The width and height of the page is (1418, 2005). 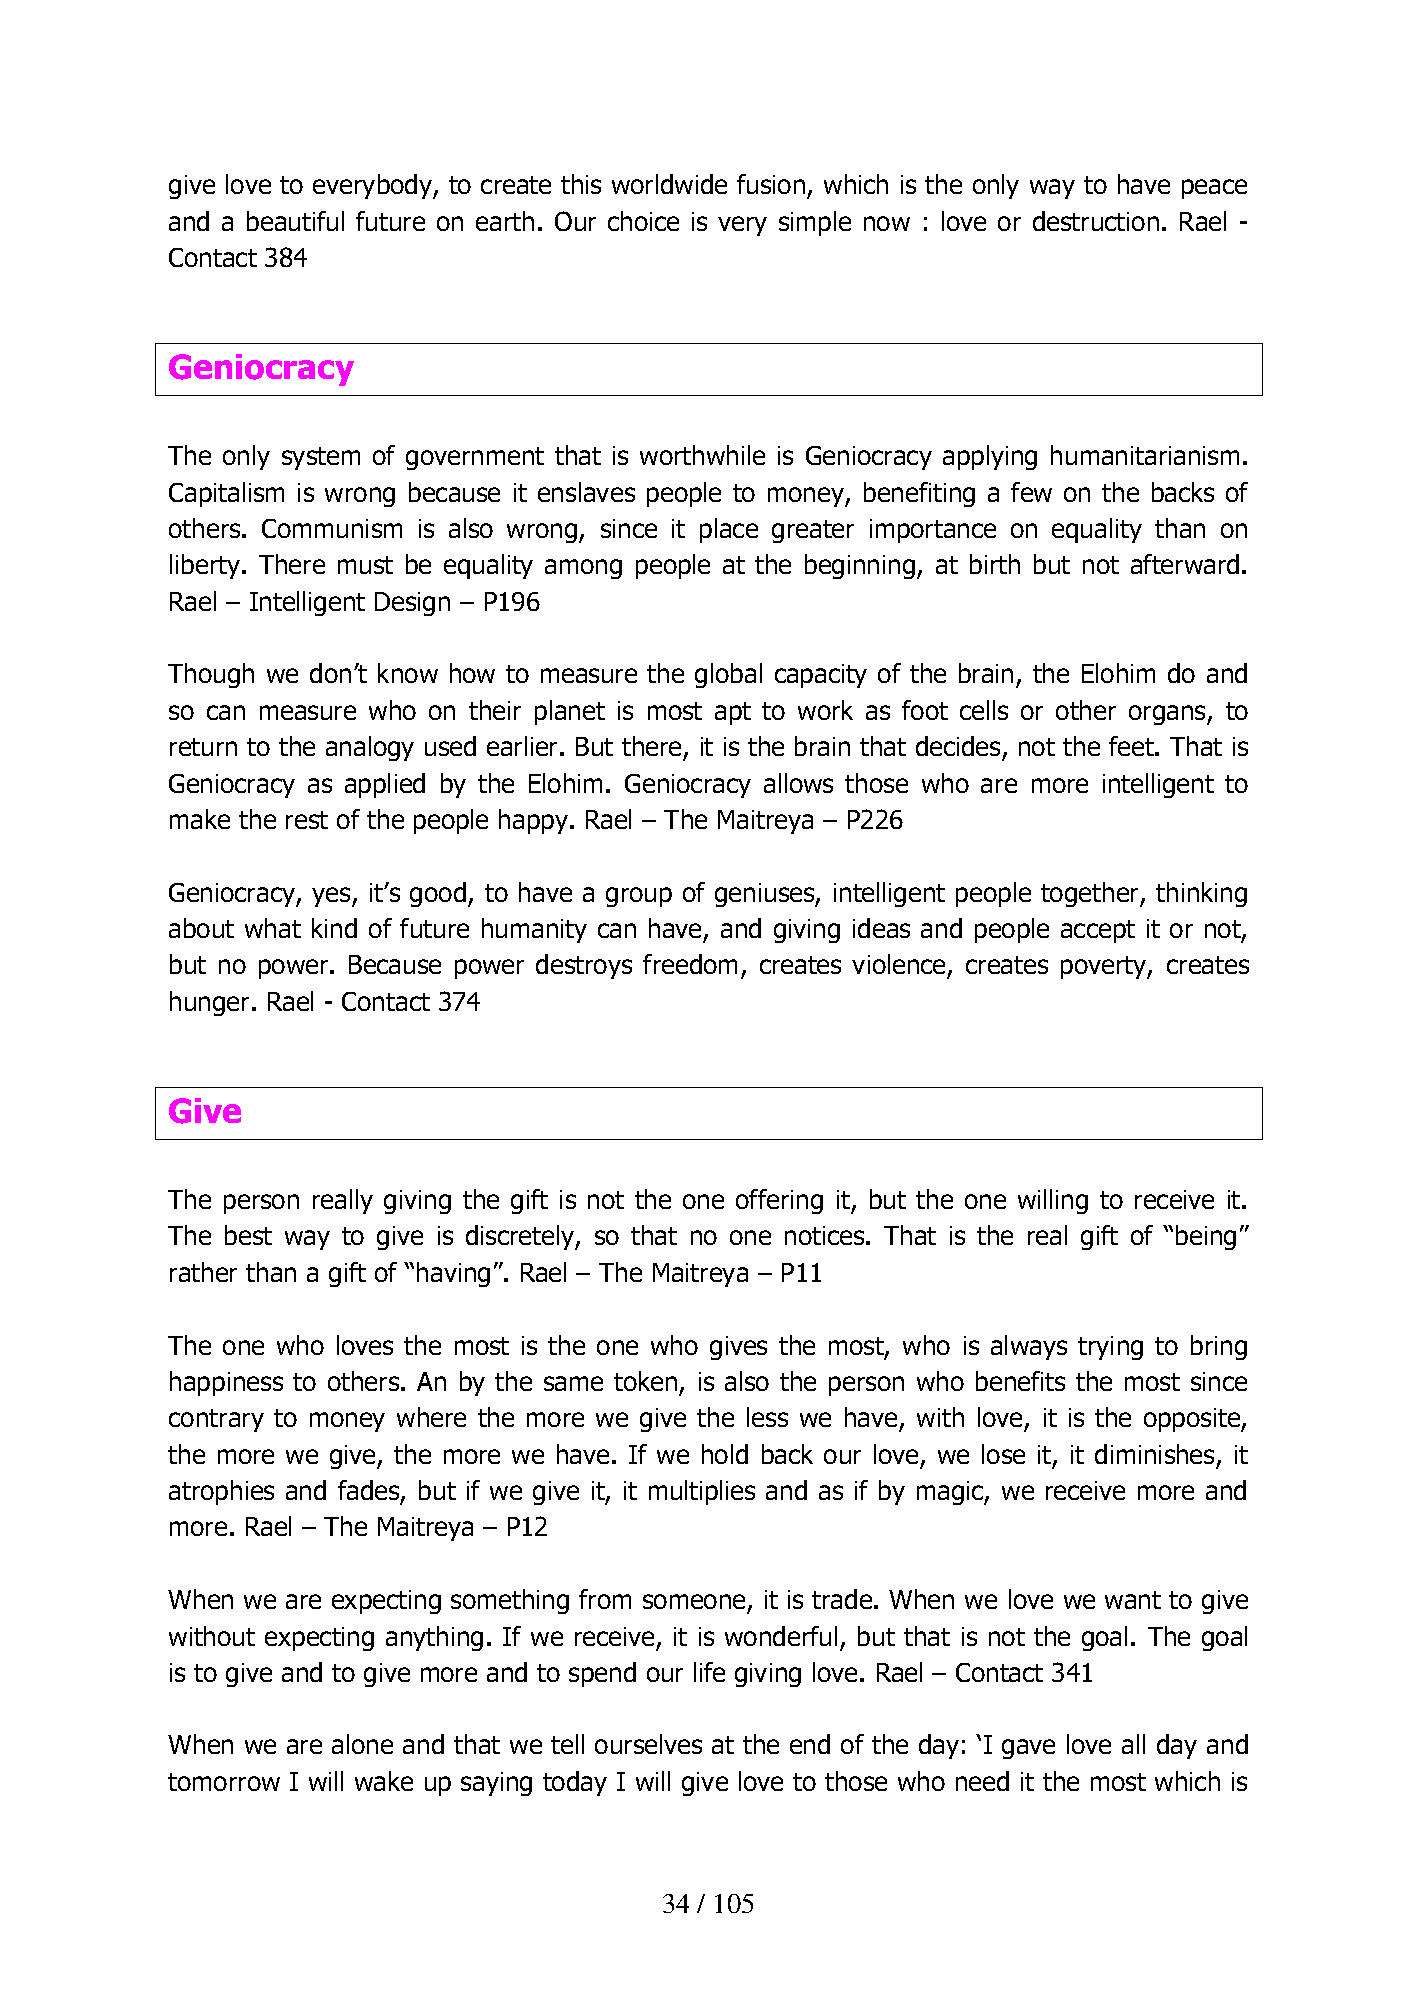 What do you see at coordinates (725, 1454) in the page?
I see `hold` at bounding box center [725, 1454].
